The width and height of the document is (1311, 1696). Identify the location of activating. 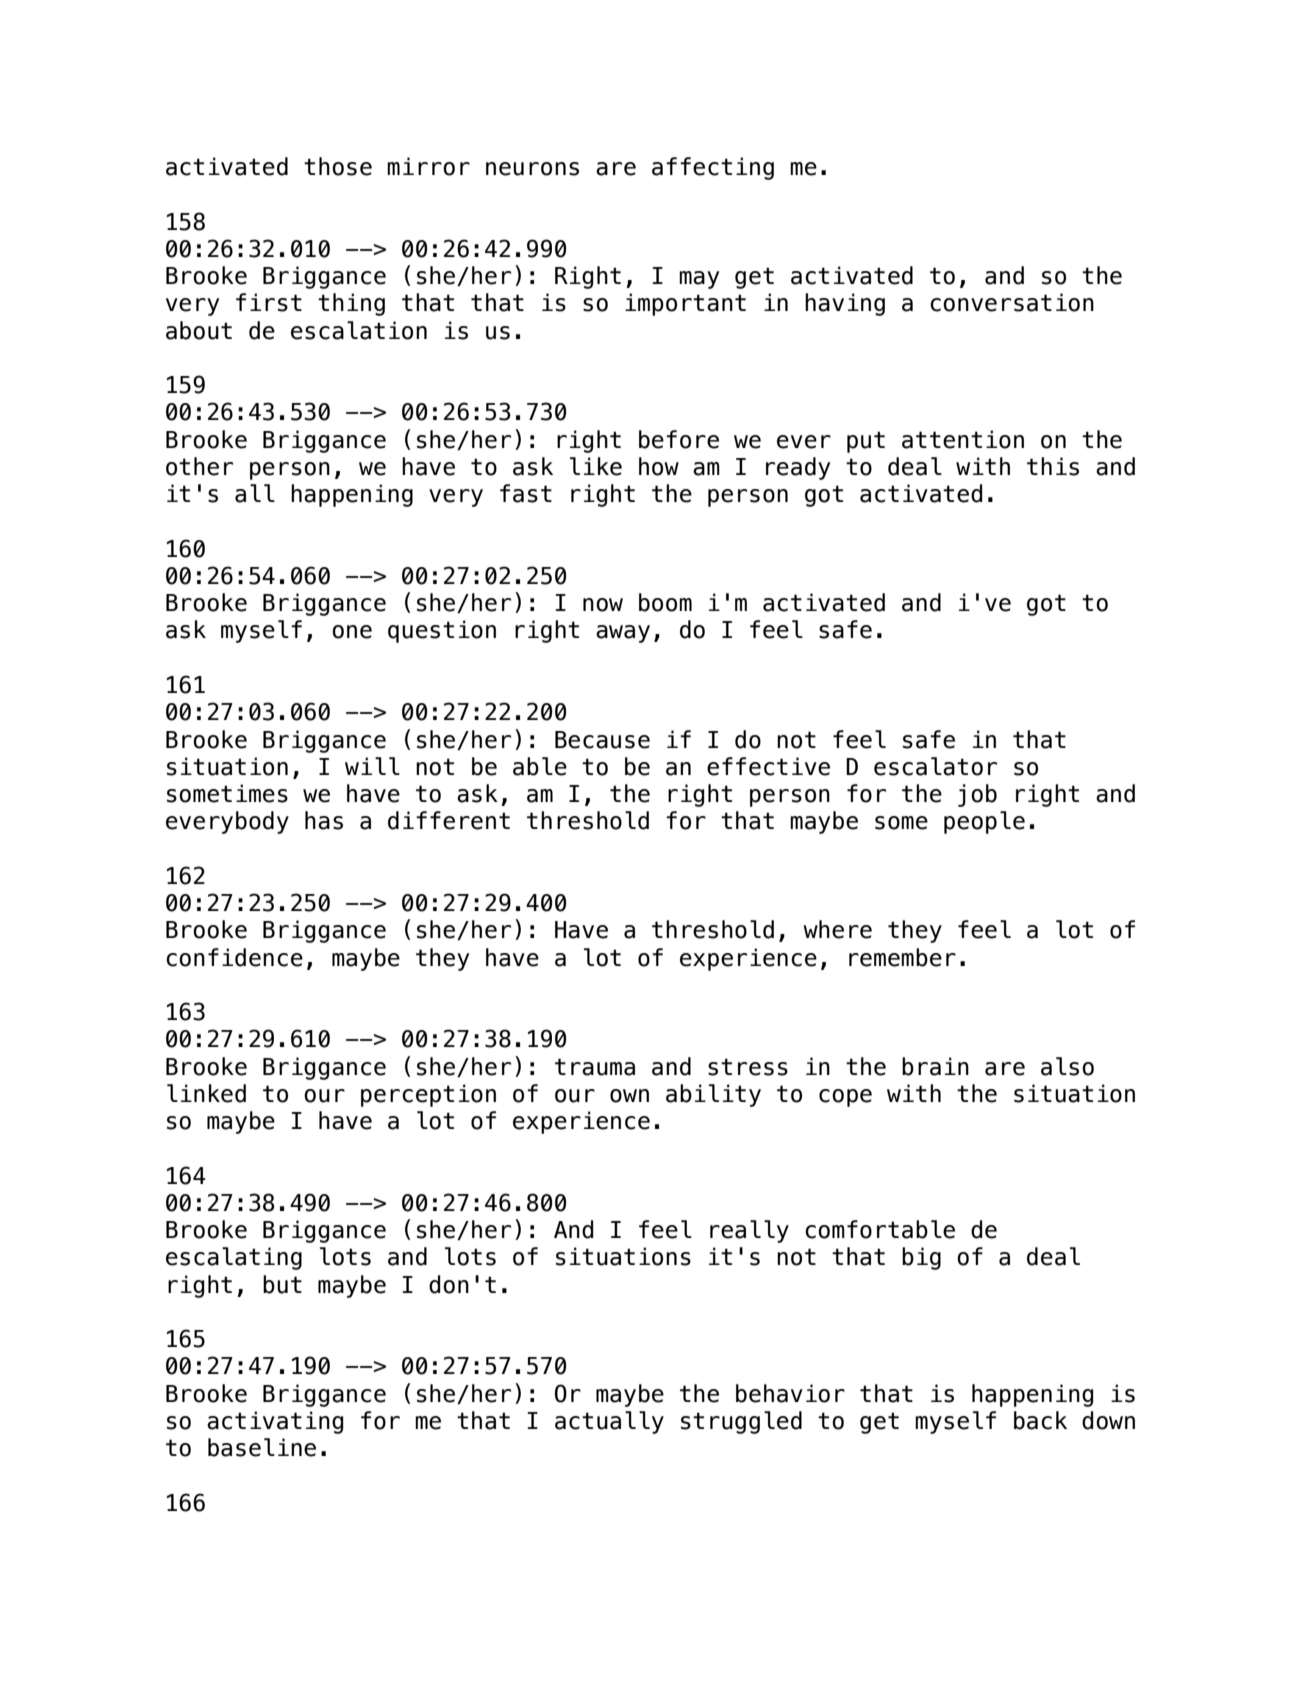
(275, 1422).
